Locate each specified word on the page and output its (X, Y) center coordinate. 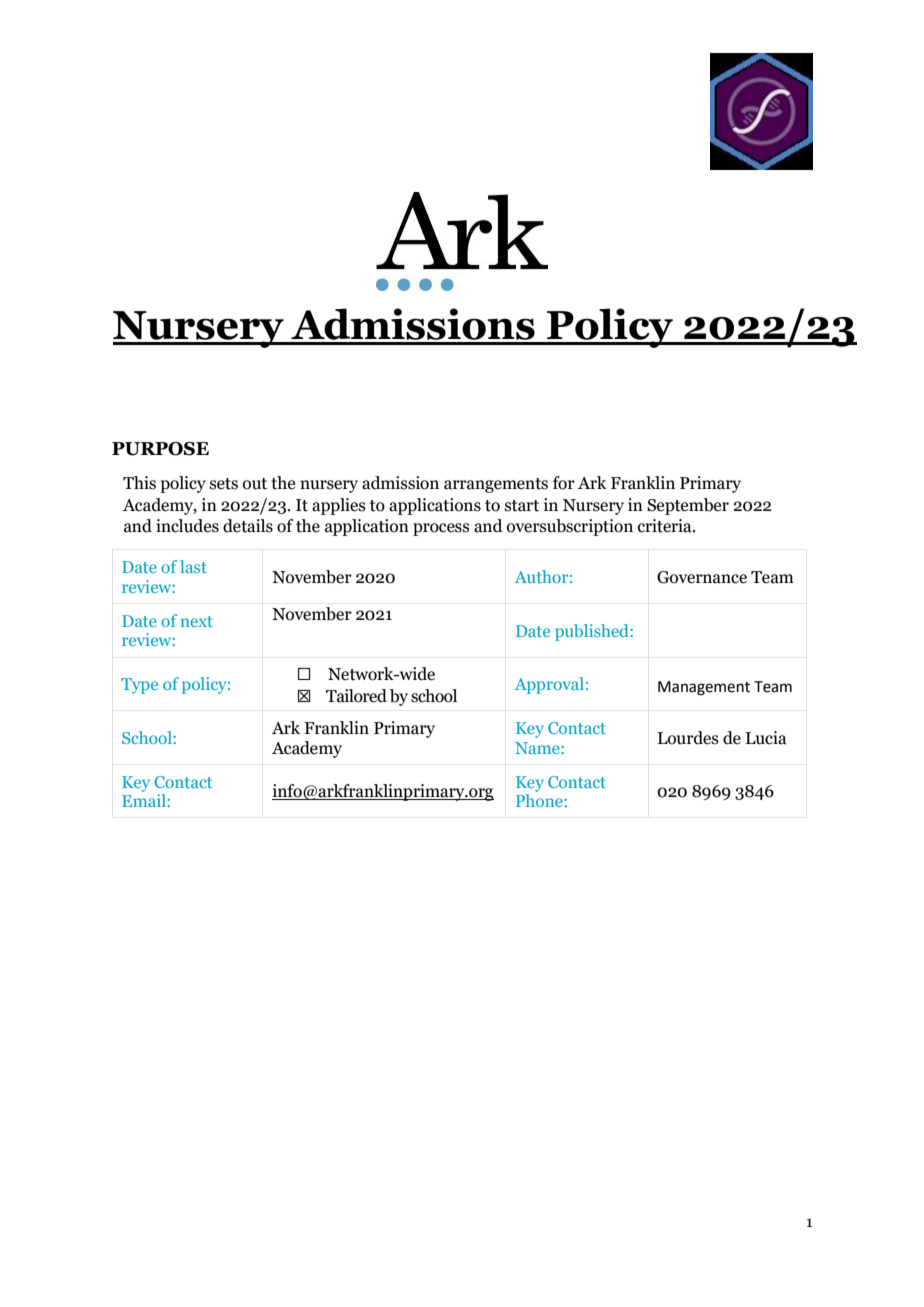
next (197, 621)
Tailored (356, 696)
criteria (666, 526)
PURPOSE (160, 449)
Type (139, 686)
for (564, 483)
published (593, 632)
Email (145, 800)
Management (704, 688)
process (441, 529)
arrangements (496, 485)
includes (187, 526)
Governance (702, 577)
